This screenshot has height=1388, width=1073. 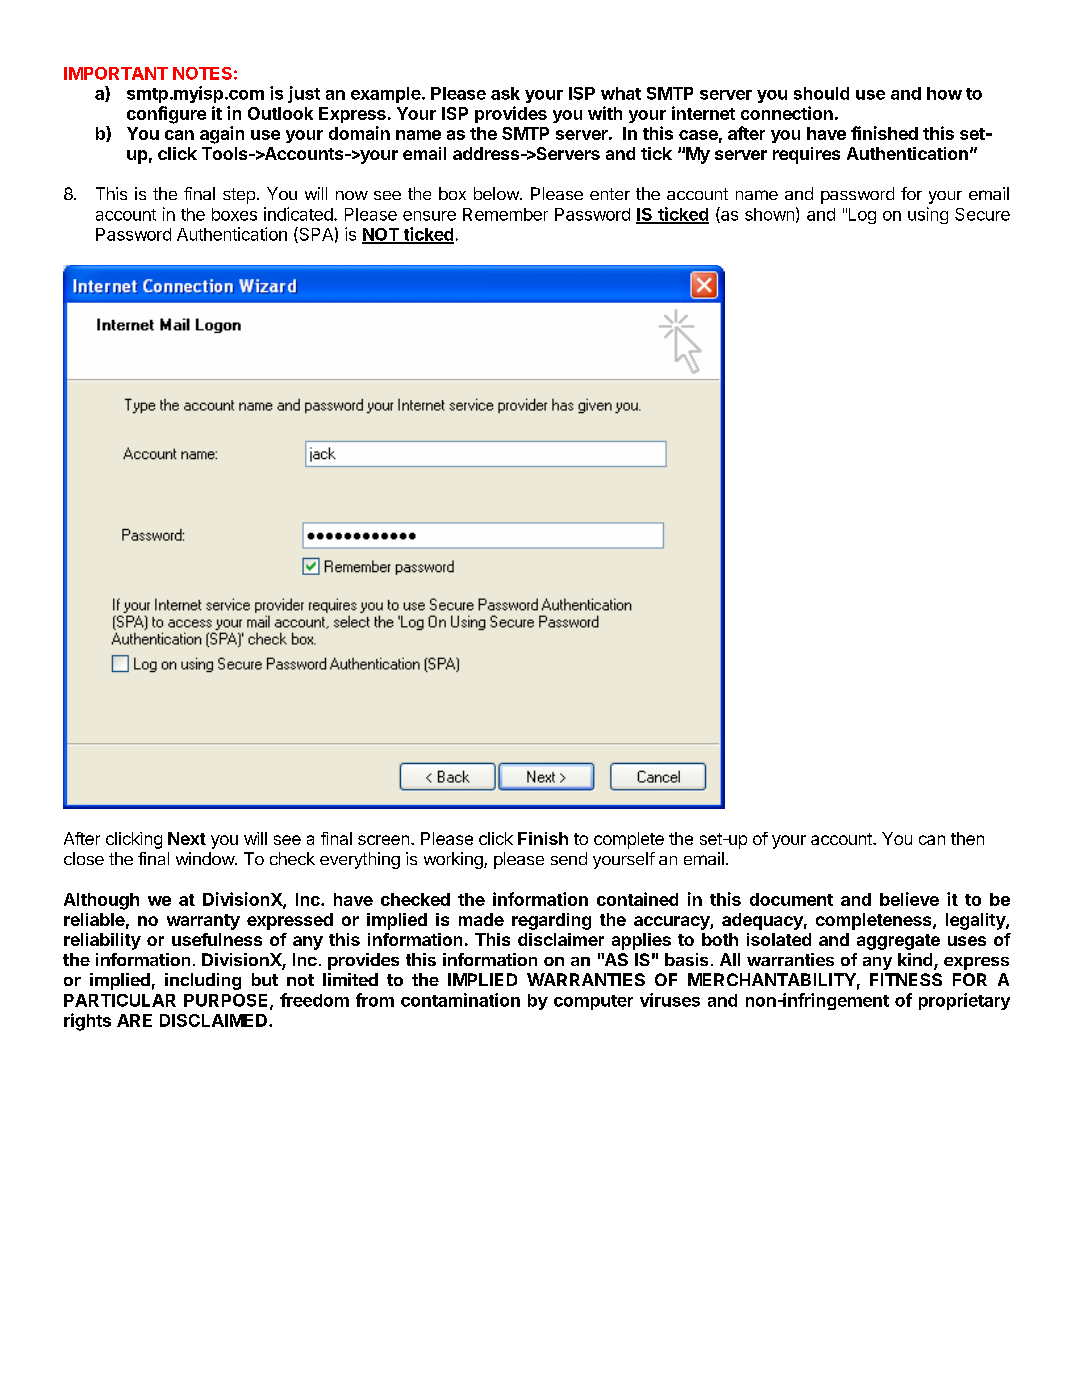 What do you see at coordinates (821, 93) in the screenshot?
I see `should` at bounding box center [821, 93].
